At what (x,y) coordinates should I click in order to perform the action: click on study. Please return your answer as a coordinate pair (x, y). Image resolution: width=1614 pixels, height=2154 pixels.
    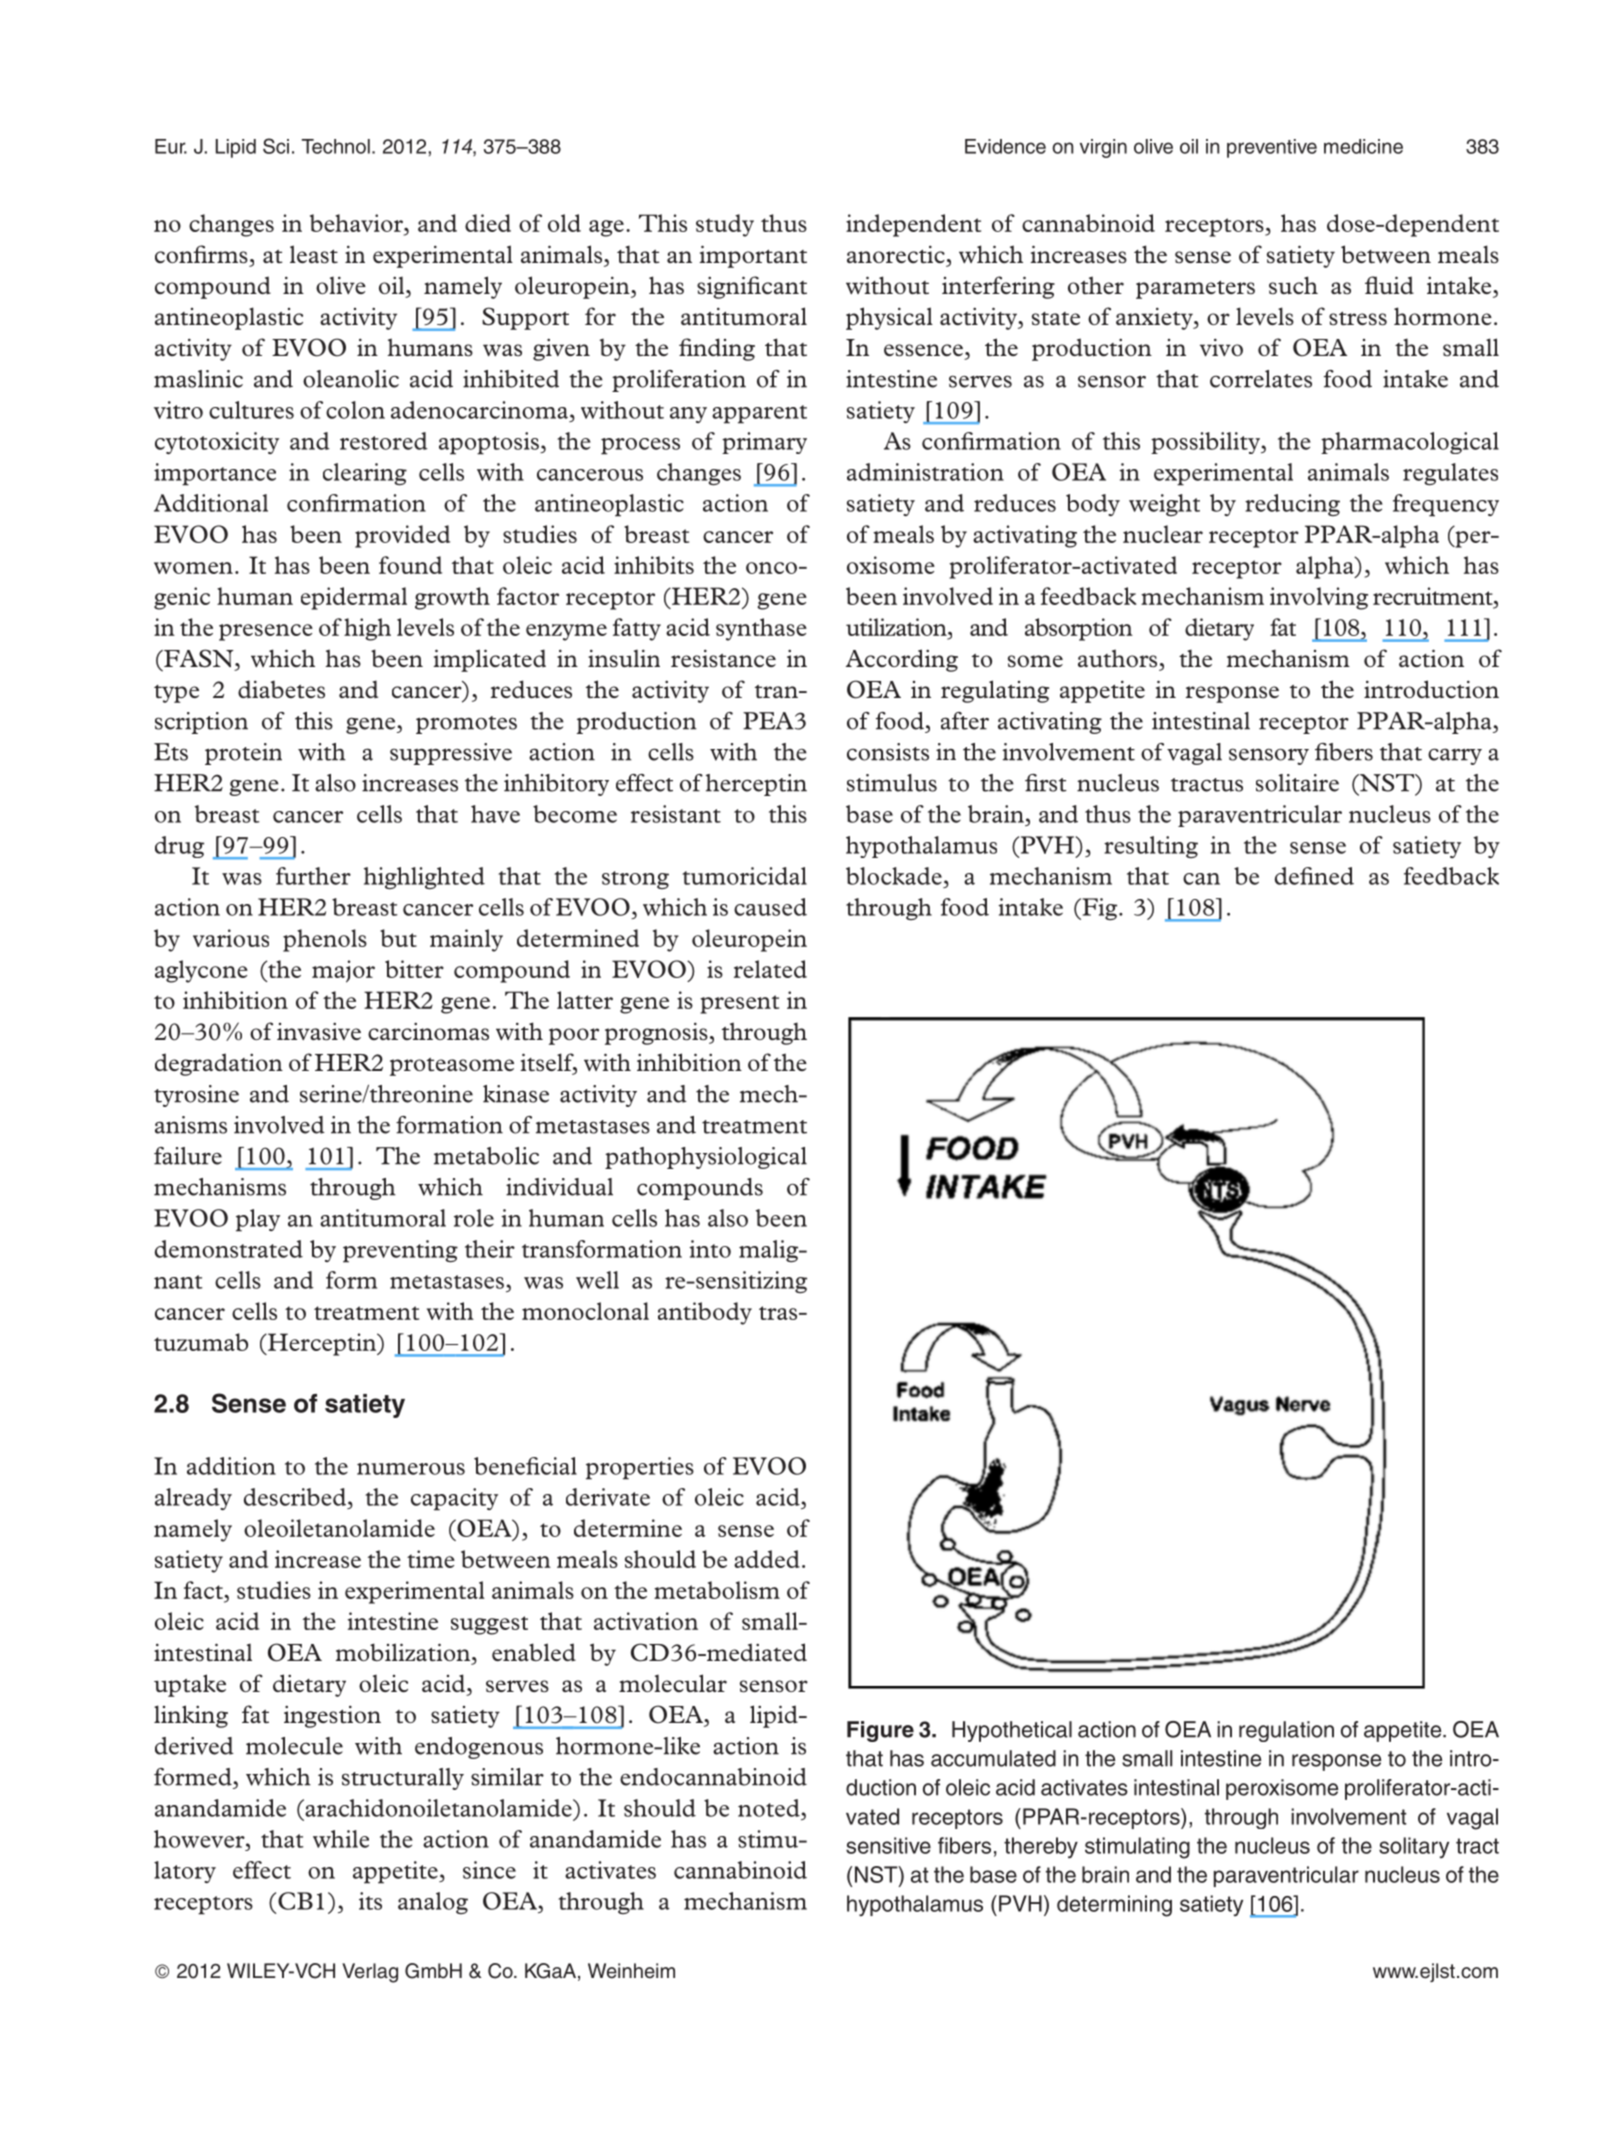
    Looking at the image, I should click on (725, 225).
